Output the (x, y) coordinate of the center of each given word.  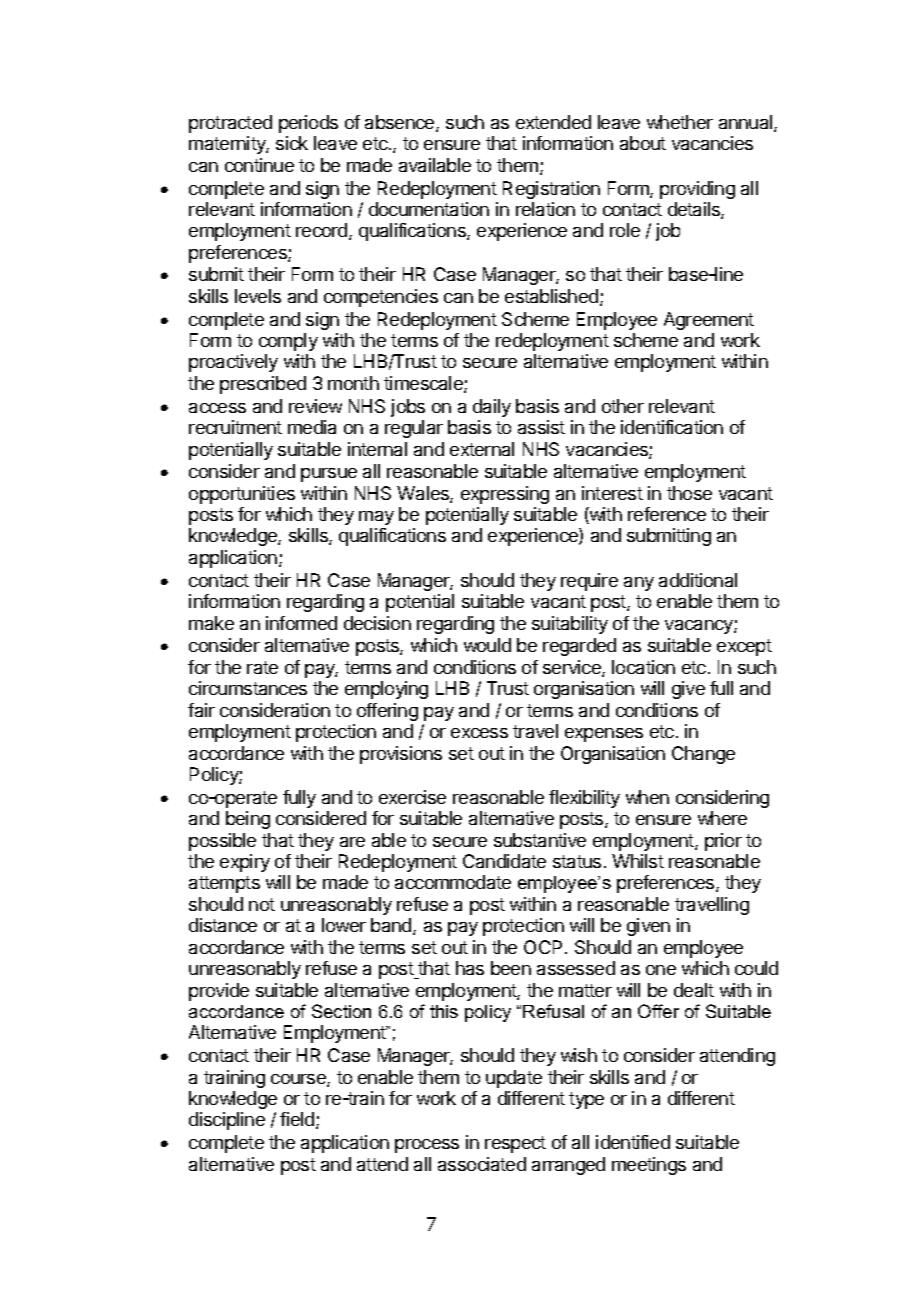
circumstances (248, 688)
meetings (649, 1166)
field (298, 1120)
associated (482, 1164)
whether (680, 122)
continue (259, 165)
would (487, 645)
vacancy (700, 627)
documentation (429, 209)
